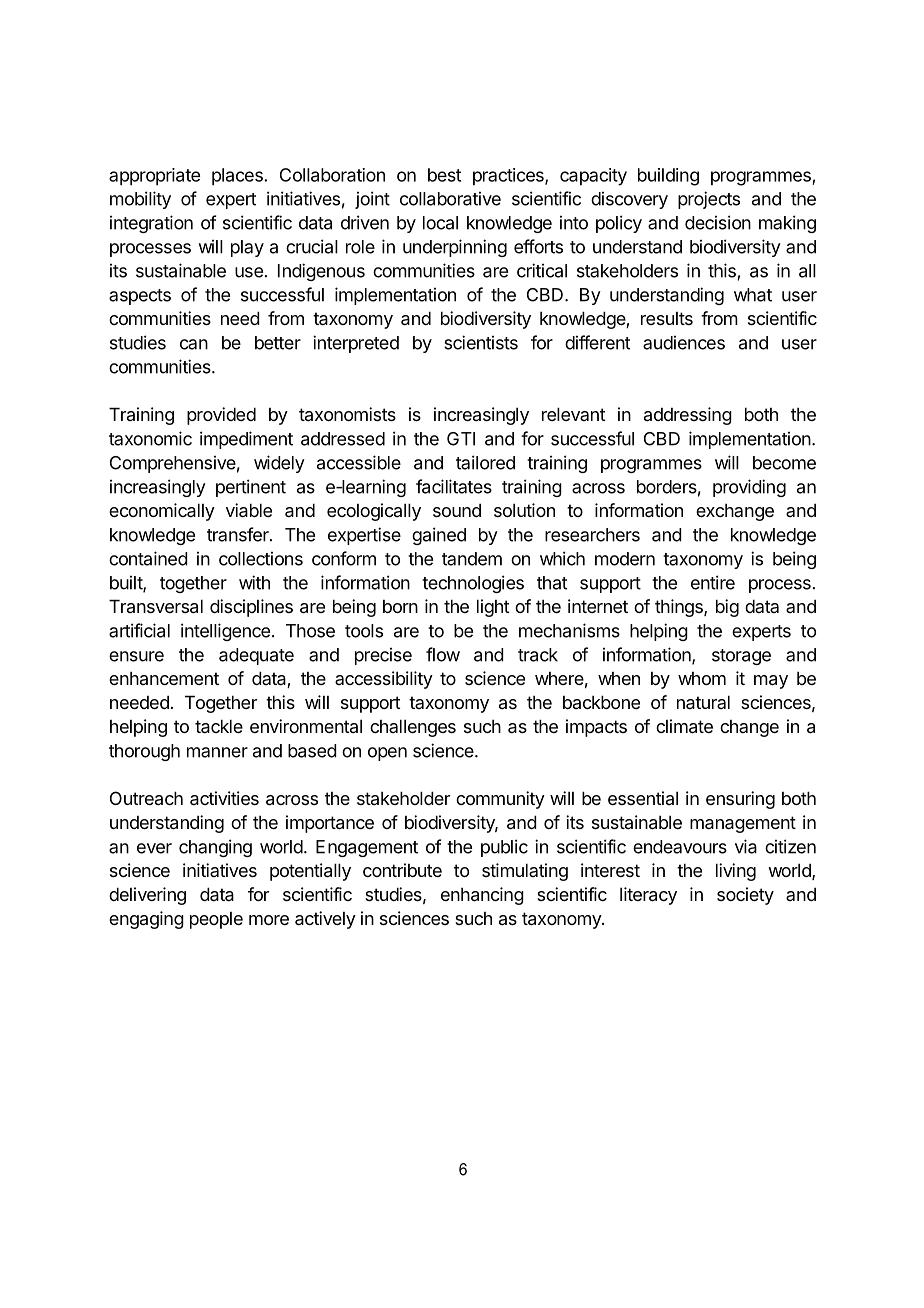  I want to click on enhancing, so click(482, 896).
